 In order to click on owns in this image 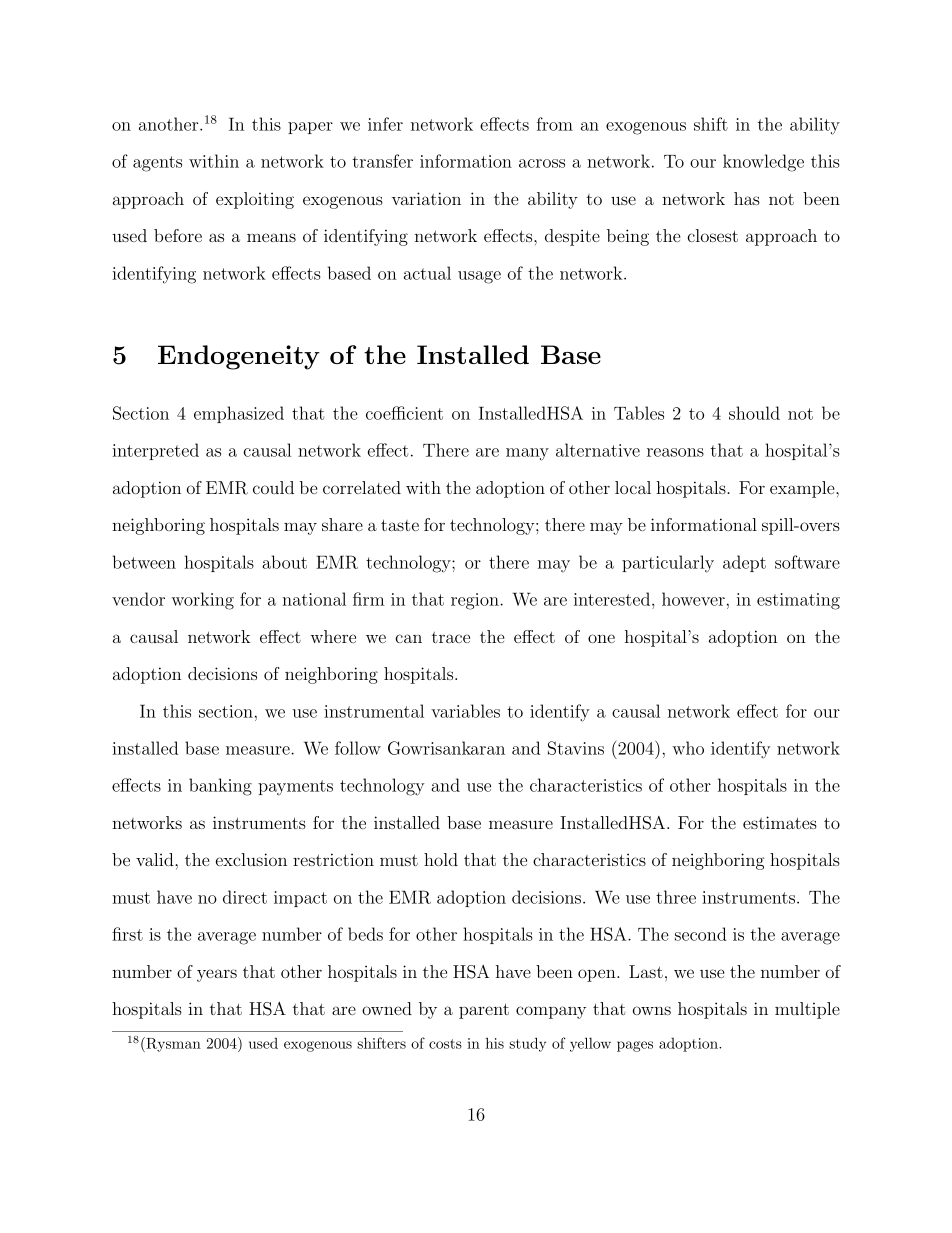, I will do `click(652, 1010)`.
